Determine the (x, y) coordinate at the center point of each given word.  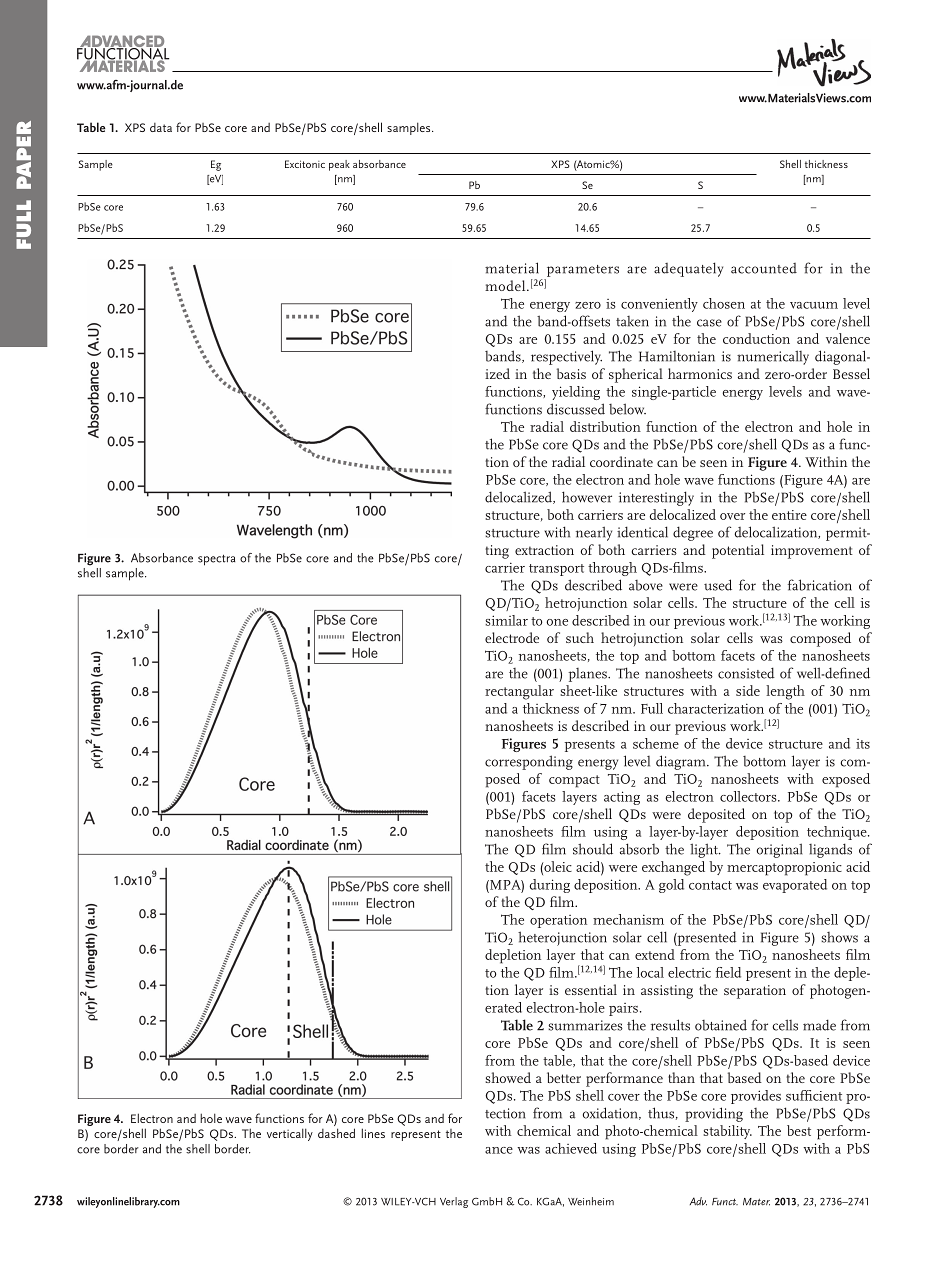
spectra (216, 560)
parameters (583, 271)
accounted (764, 268)
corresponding (529, 762)
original (780, 850)
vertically (290, 1134)
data (161, 127)
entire (789, 515)
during (549, 886)
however (587, 497)
